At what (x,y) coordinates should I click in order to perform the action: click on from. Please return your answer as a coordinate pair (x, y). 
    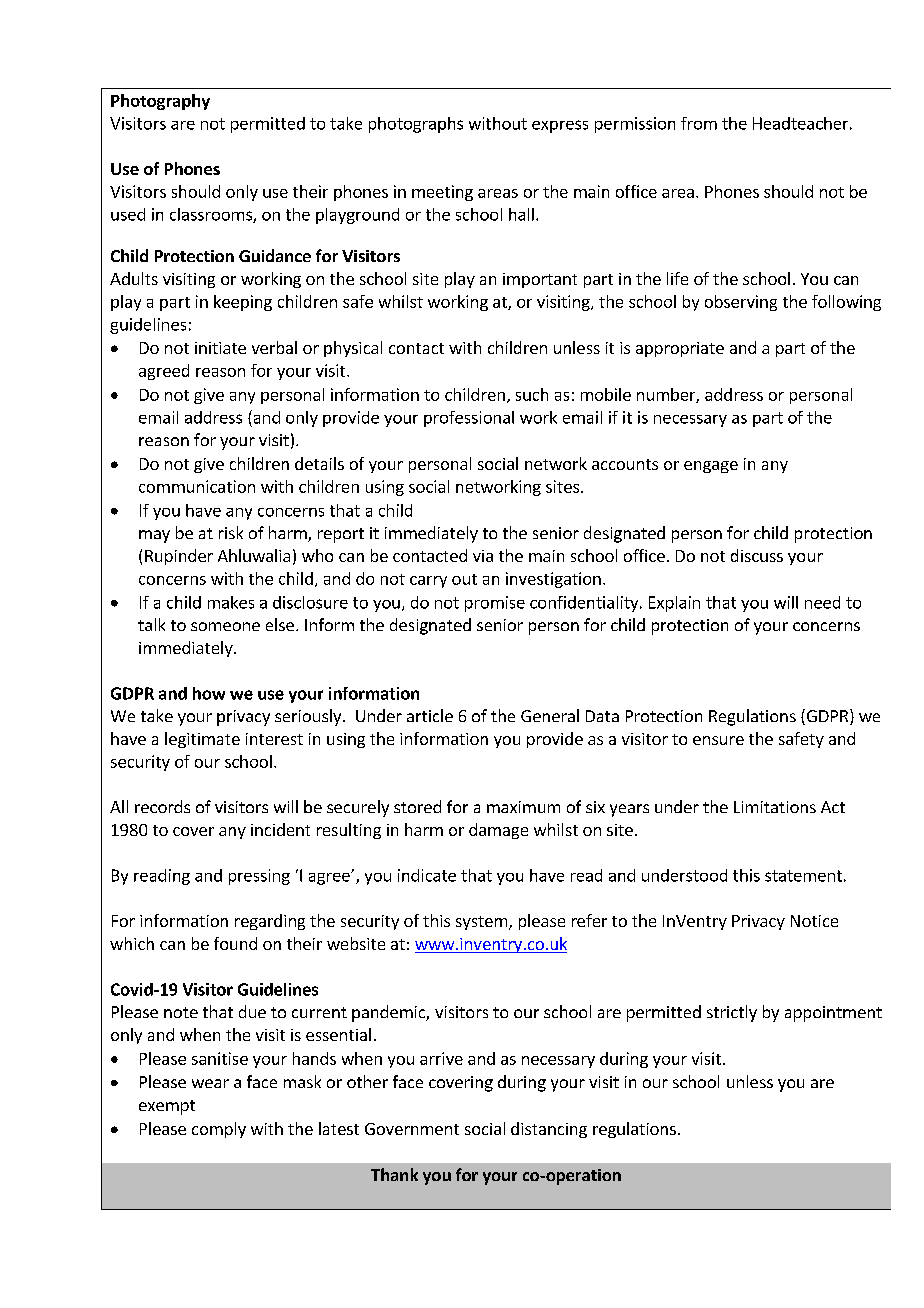
    Looking at the image, I should click on (699, 123).
